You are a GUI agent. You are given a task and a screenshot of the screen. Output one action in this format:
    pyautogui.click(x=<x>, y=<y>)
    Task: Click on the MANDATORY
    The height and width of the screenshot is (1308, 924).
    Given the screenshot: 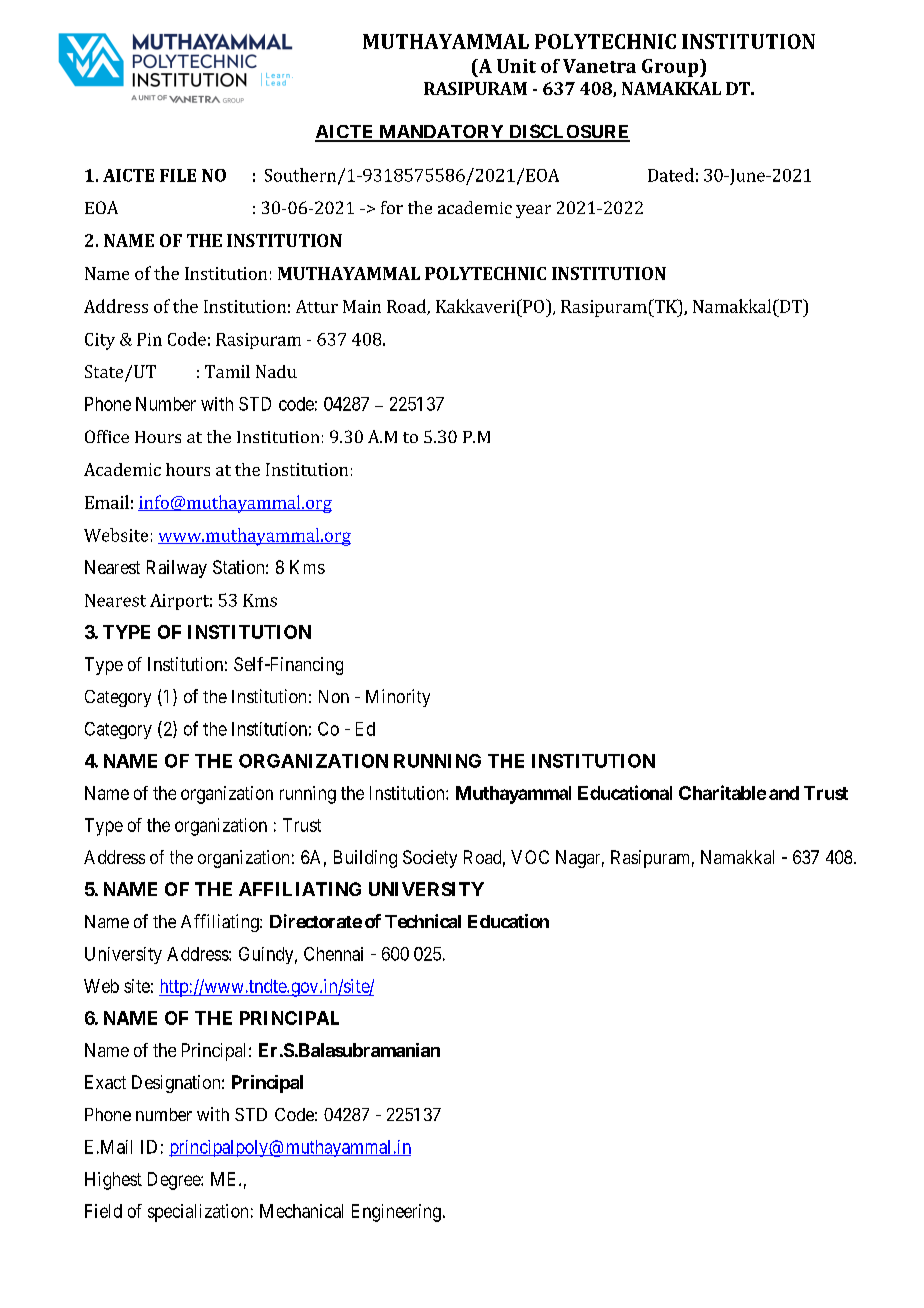 What is the action you would take?
    pyautogui.click(x=441, y=133)
